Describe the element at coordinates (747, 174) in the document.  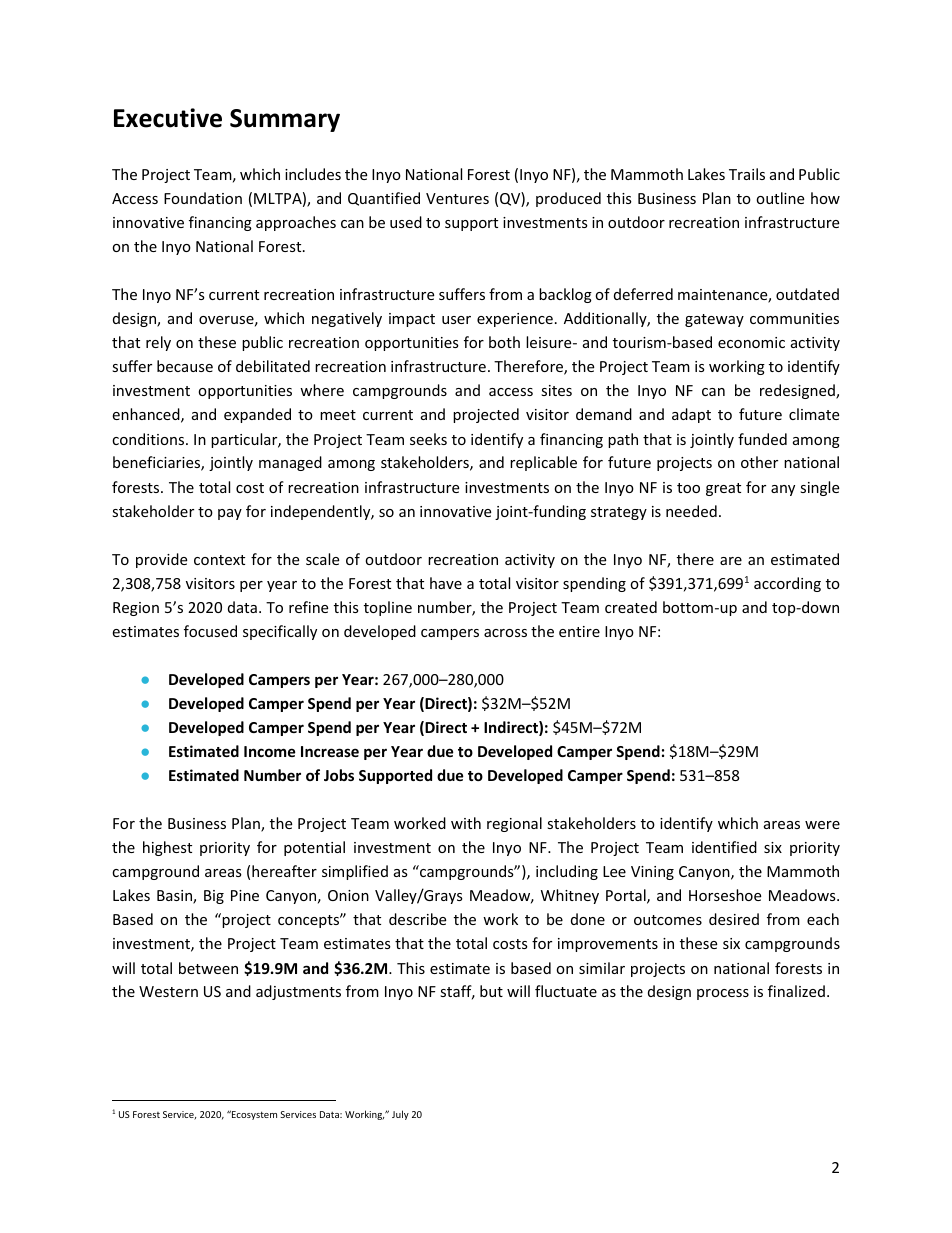
I see `Trails` at that location.
